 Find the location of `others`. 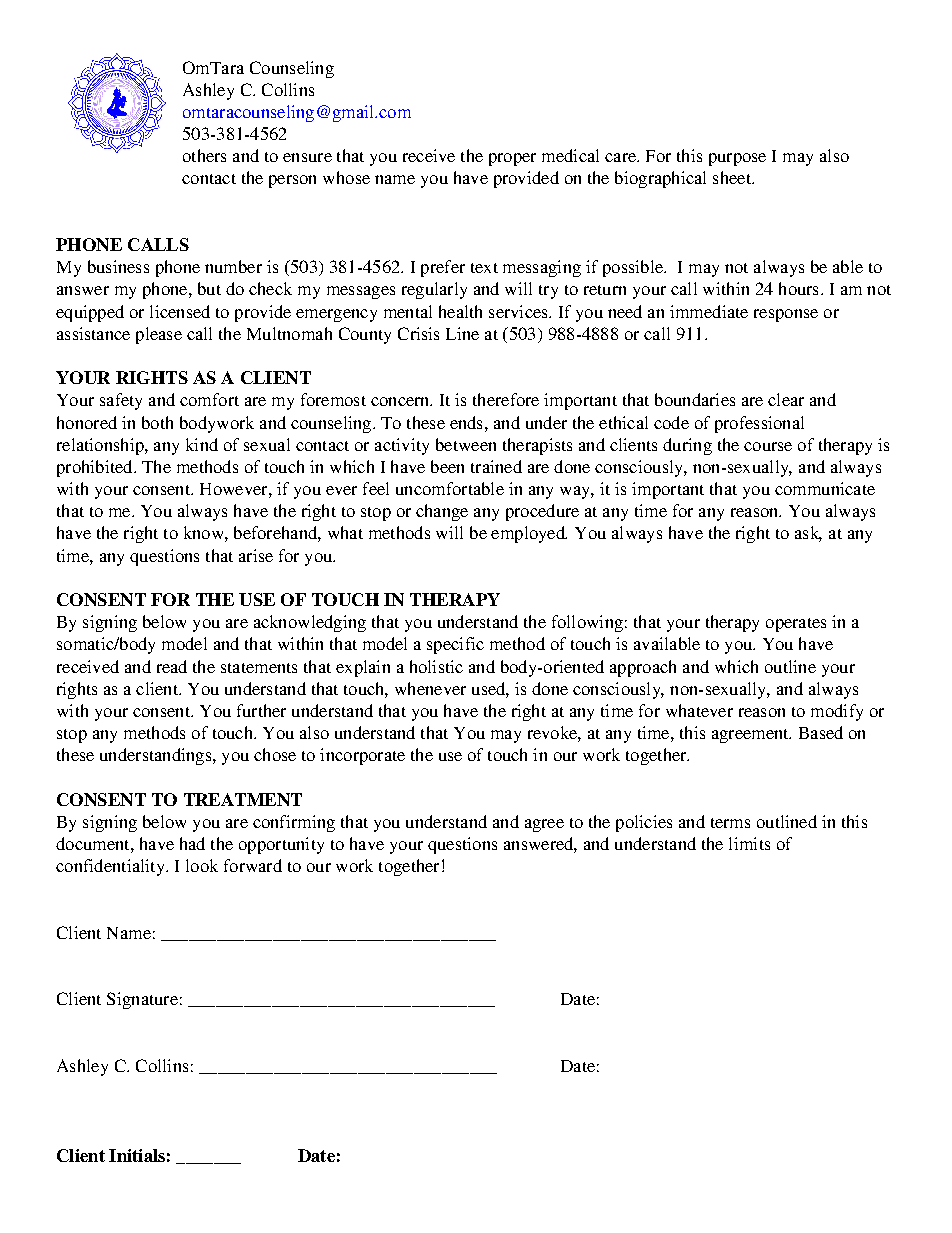

others is located at coordinates (204, 155).
